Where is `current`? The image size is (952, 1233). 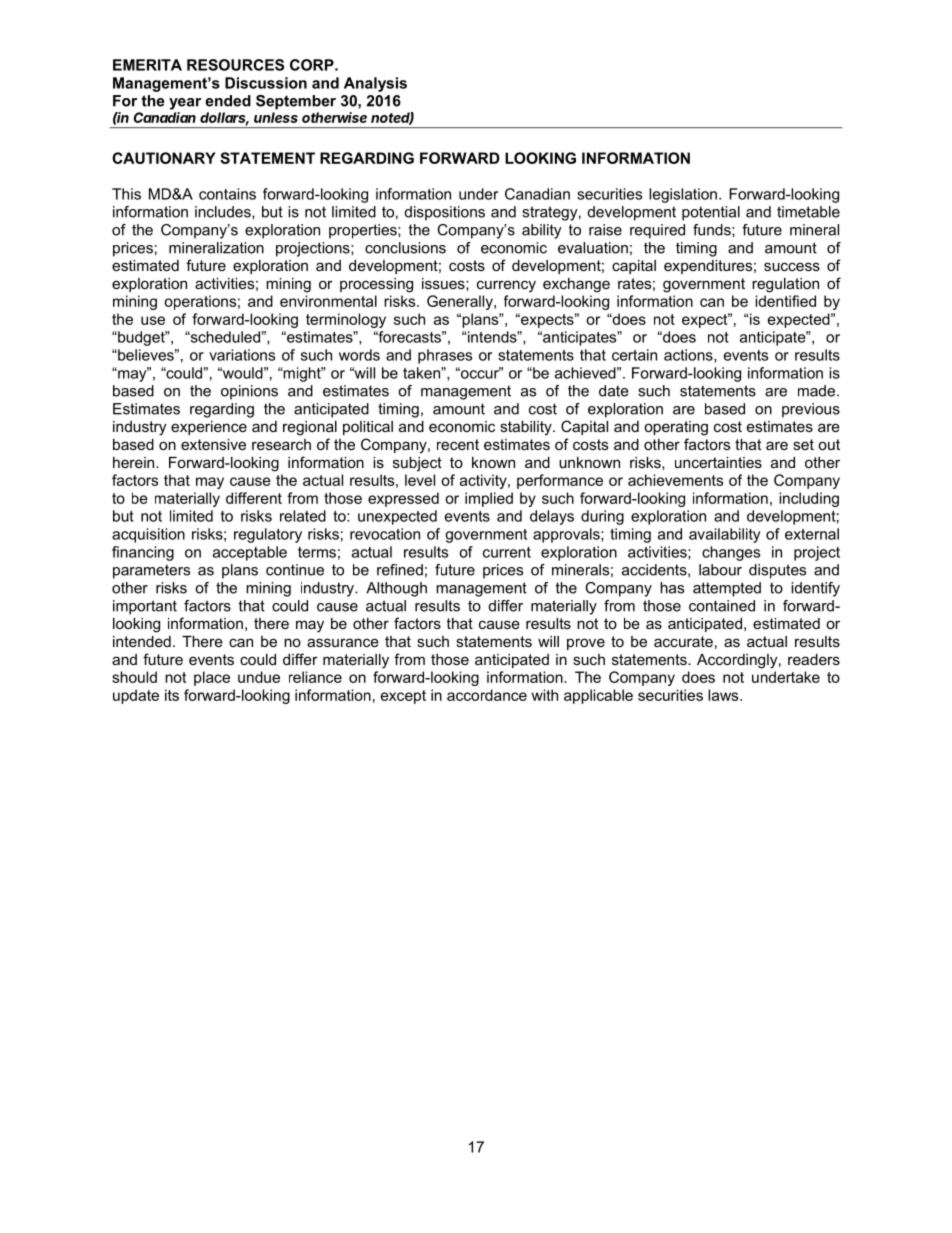
current is located at coordinates (507, 552).
